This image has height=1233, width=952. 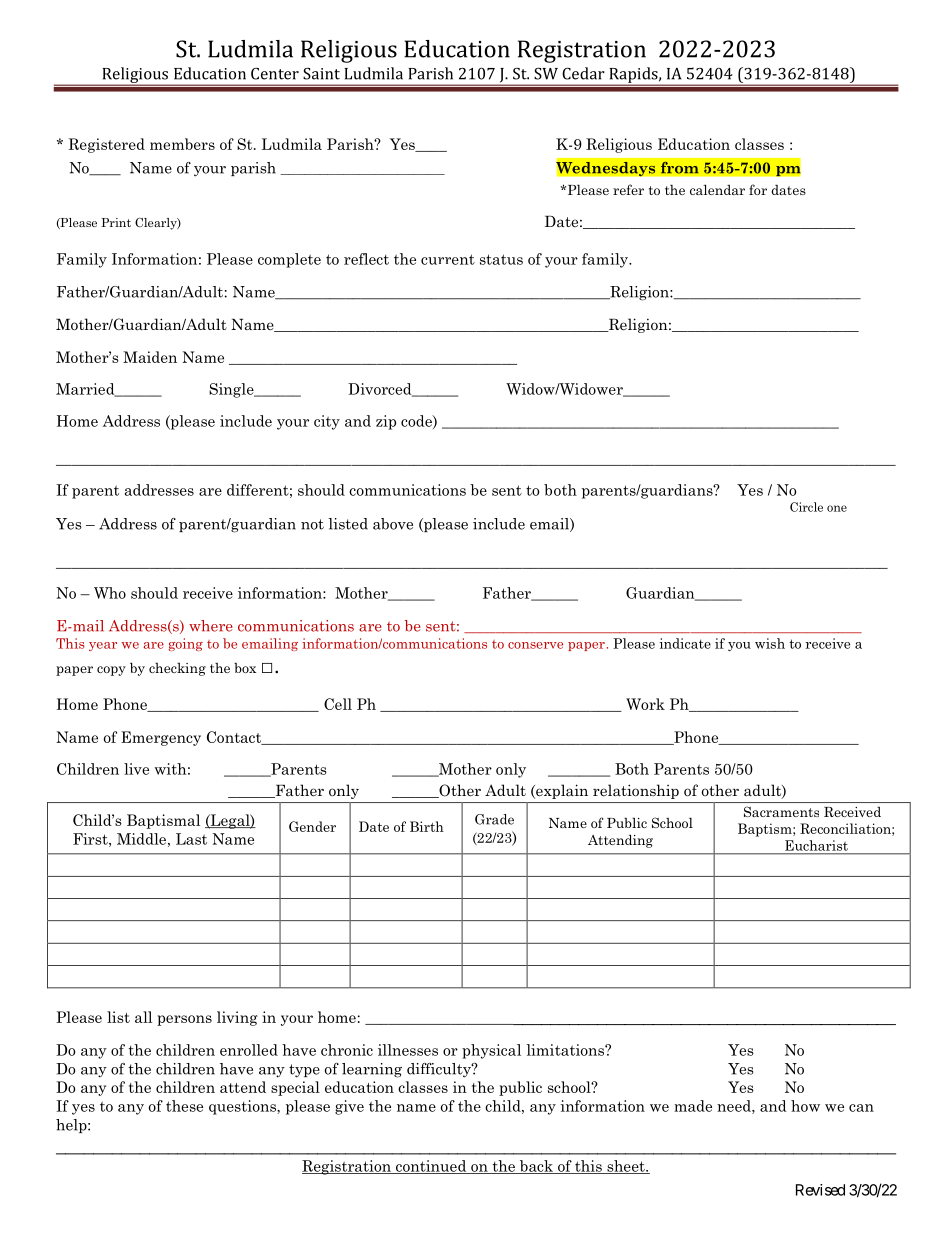 What do you see at coordinates (535, 645) in the image?
I see `conserve` at bounding box center [535, 645].
